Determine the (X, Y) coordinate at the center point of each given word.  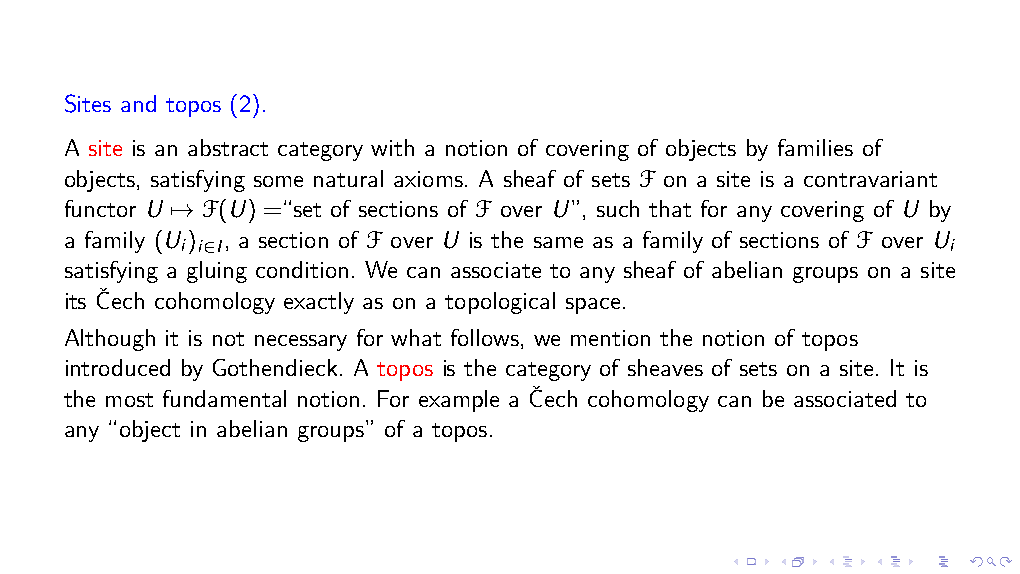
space (593, 306)
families (815, 147)
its (76, 301)
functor (100, 208)
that (670, 208)
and (138, 103)
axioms (430, 179)
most (129, 400)
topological (500, 303)
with (392, 147)
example (459, 401)
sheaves (665, 367)
